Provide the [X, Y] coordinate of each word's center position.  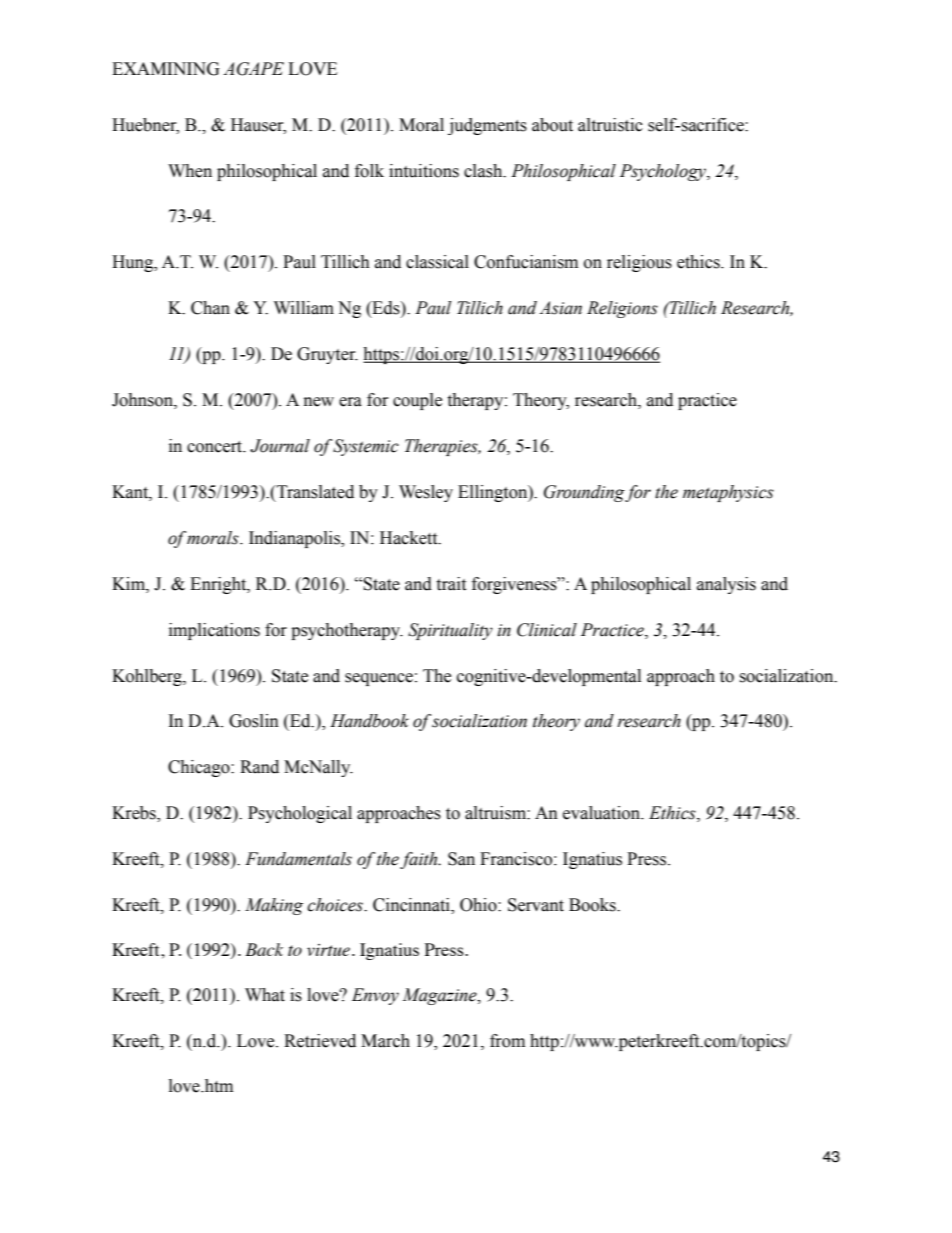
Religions [622, 309]
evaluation [603, 813]
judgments [487, 126]
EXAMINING [166, 69]
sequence [379, 679]
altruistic [610, 125]
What [265, 995]
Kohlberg [148, 677]
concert [216, 447]
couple [417, 401]
